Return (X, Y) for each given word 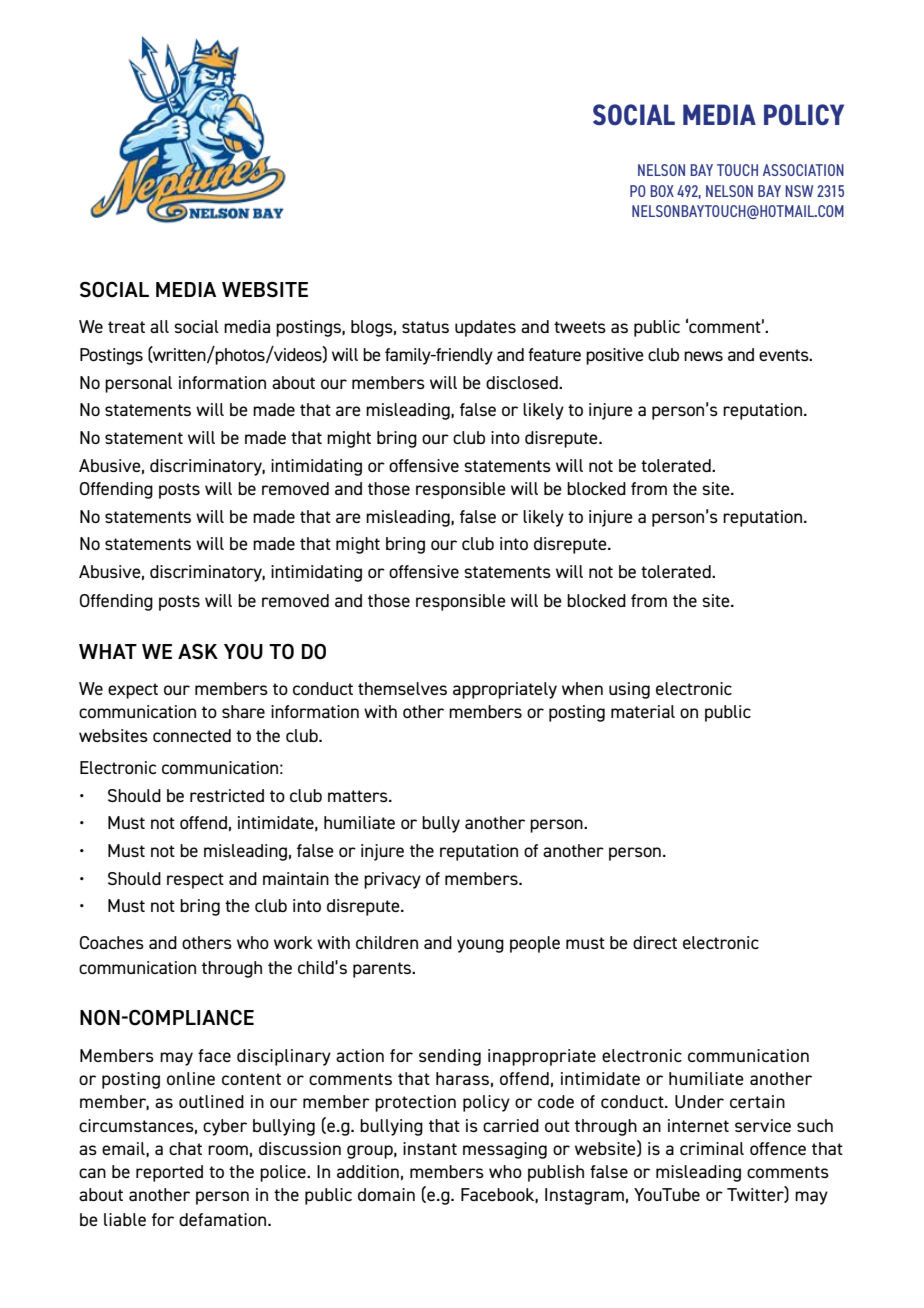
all (159, 326)
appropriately (505, 690)
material (643, 711)
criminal (712, 1148)
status (425, 327)
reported (169, 1173)
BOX (662, 191)
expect (133, 691)
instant (430, 1148)
